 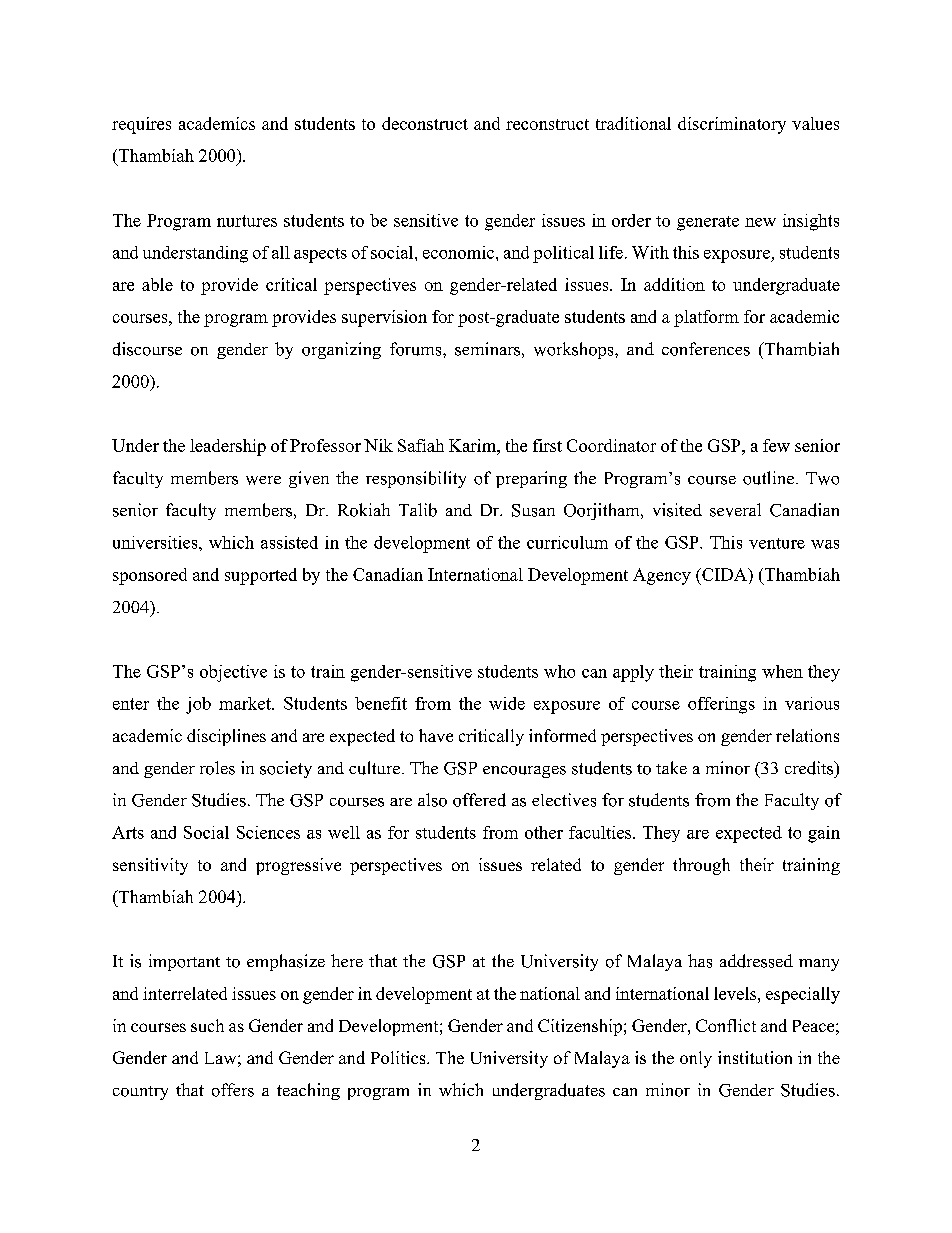 What do you see at coordinates (141, 125) in the page?
I see `requires` at bounding box center [141, 125].
